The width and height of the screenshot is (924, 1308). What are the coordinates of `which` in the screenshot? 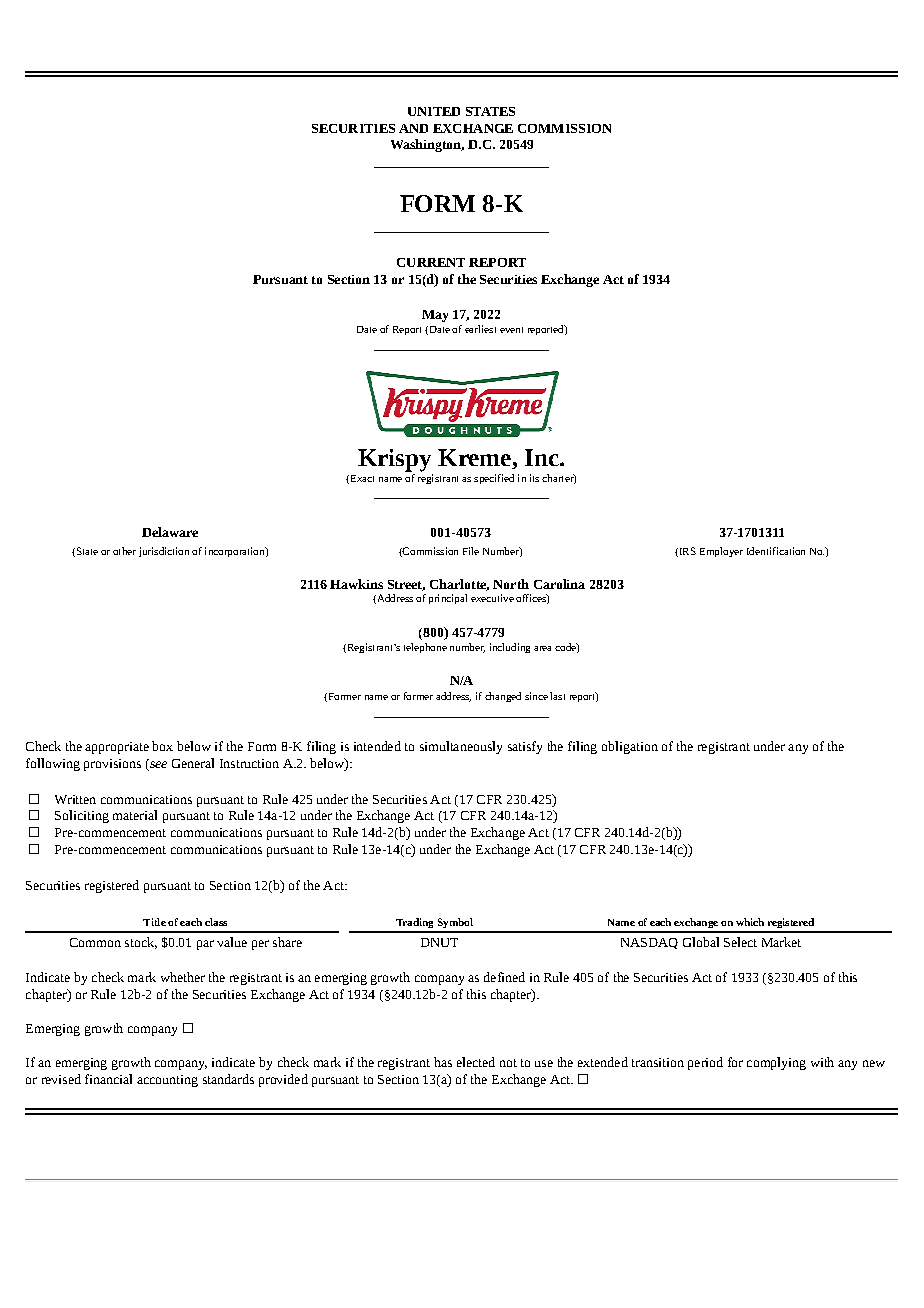 It's located at (750, 922).
